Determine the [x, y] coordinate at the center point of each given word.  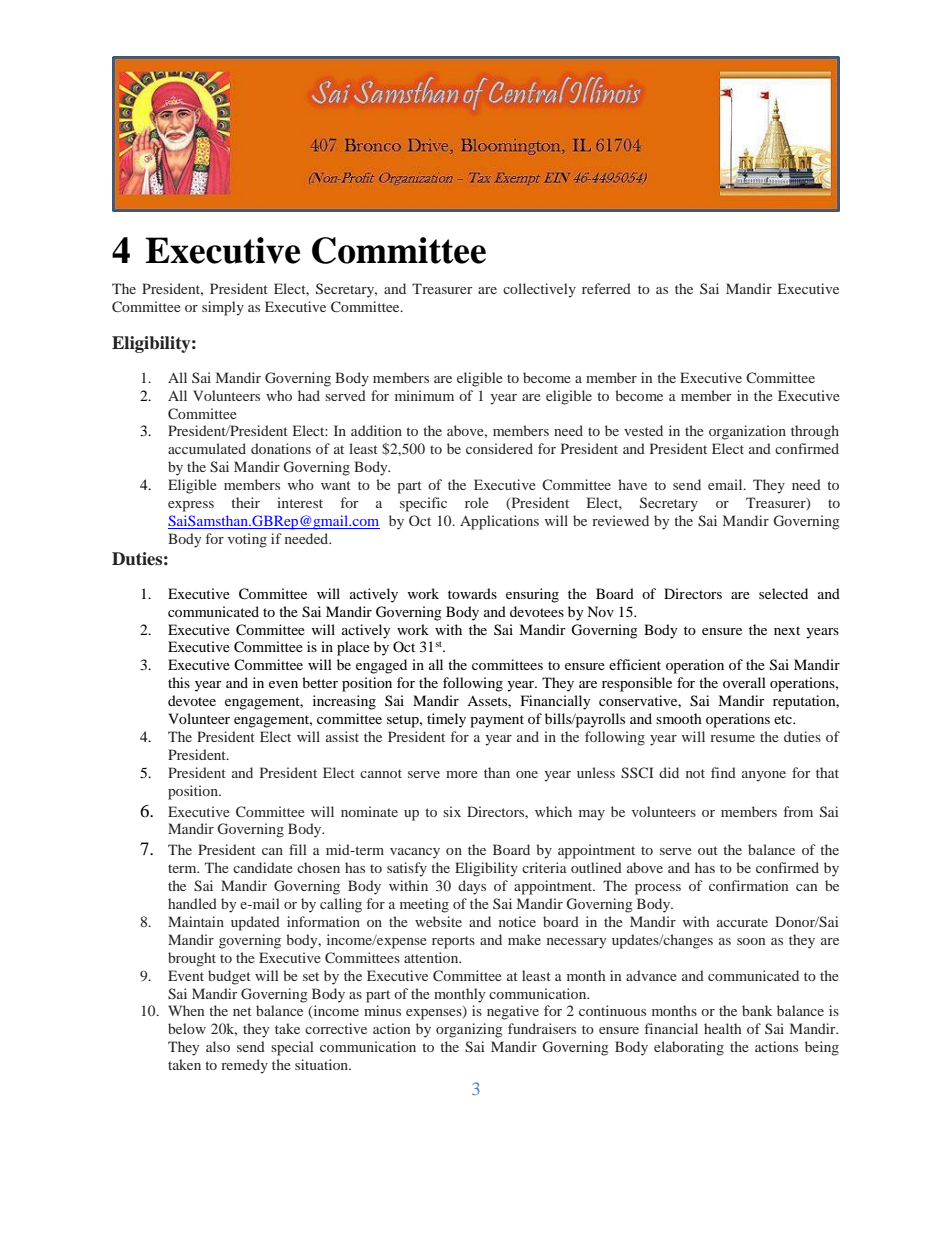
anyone [764, 776]
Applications [499, 522]
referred [606, 288]
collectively [539, 290]
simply [223, 308]
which [553, 811]
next [787, 630]
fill [298, 849]
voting [247, 540]
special [292, 1048]
